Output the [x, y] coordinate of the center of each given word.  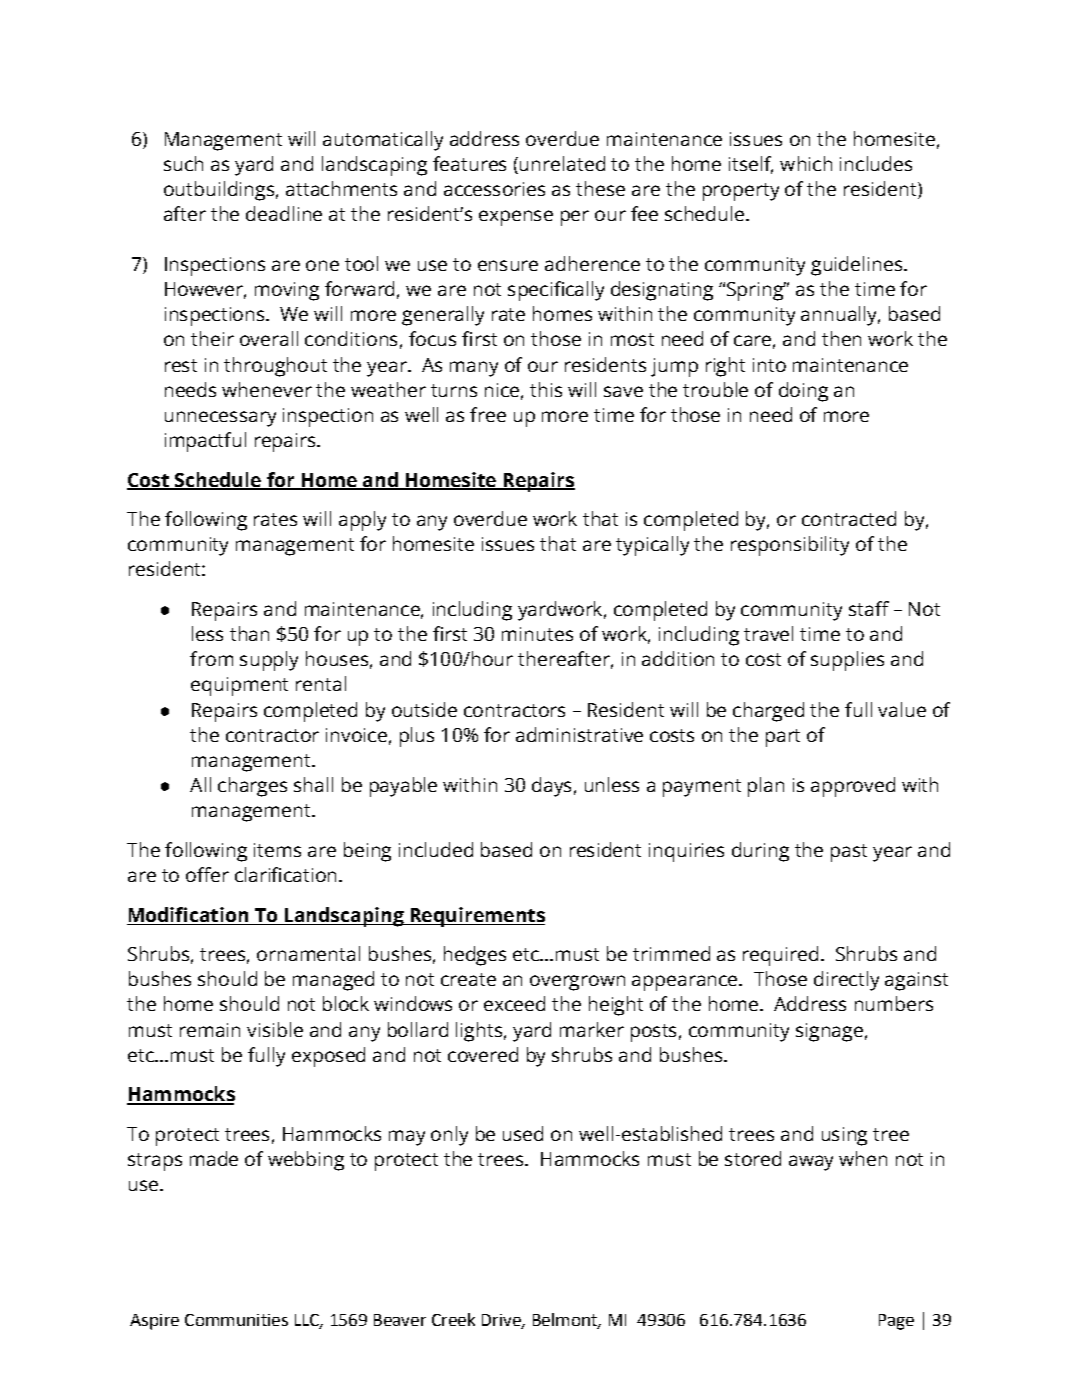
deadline [284, 213]
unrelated [562, 163]
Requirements [476, 917]
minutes [537, 634]
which [806, 163]
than [249, 633]
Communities [236, 1320]
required [780, 956]
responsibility [790, 546]
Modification [188, 914]
